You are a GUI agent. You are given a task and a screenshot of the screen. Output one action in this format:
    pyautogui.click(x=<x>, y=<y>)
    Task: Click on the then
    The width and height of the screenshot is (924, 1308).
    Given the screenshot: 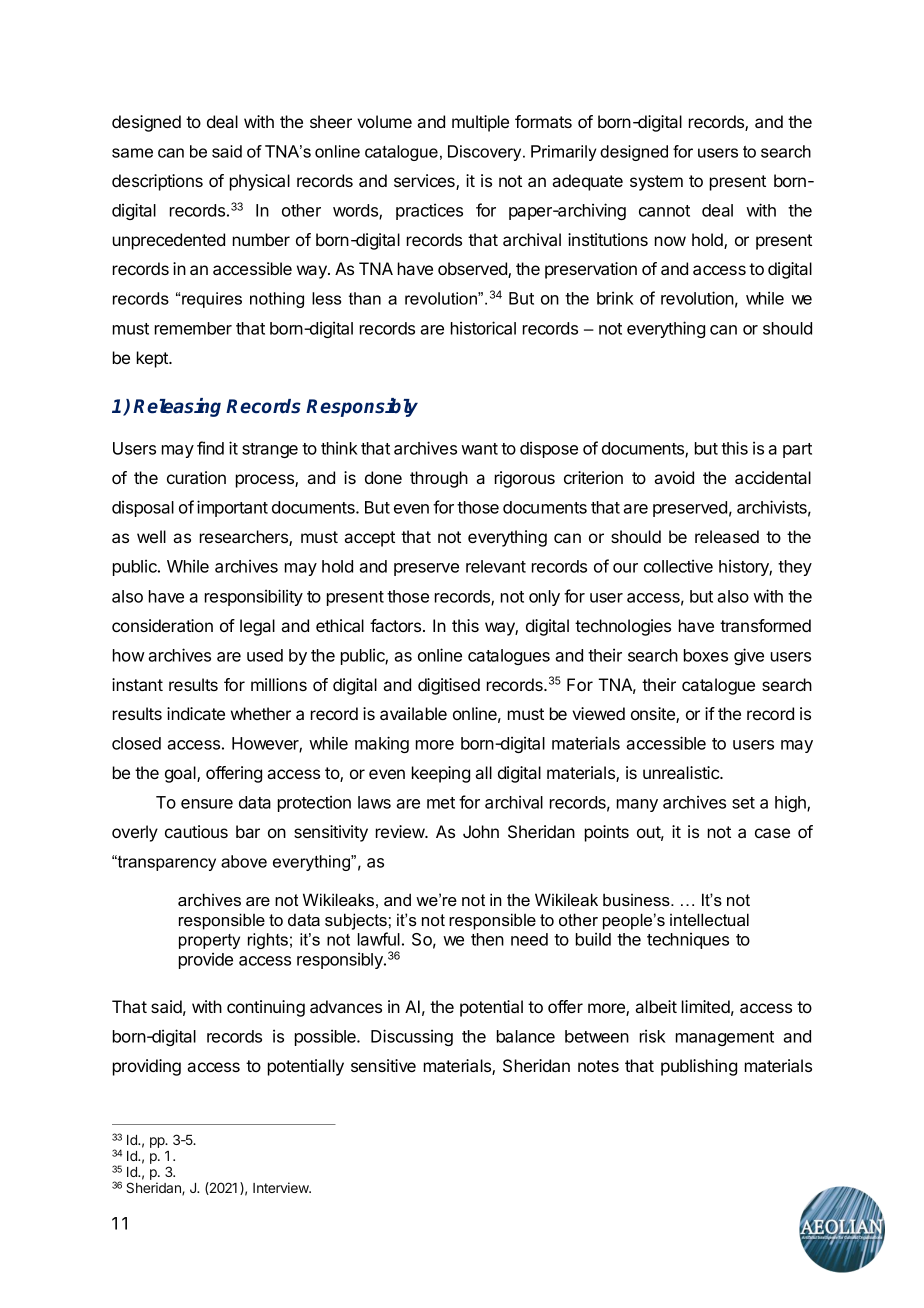 What is the action you would take?
    pyautogui.click(x=487, y=939)
